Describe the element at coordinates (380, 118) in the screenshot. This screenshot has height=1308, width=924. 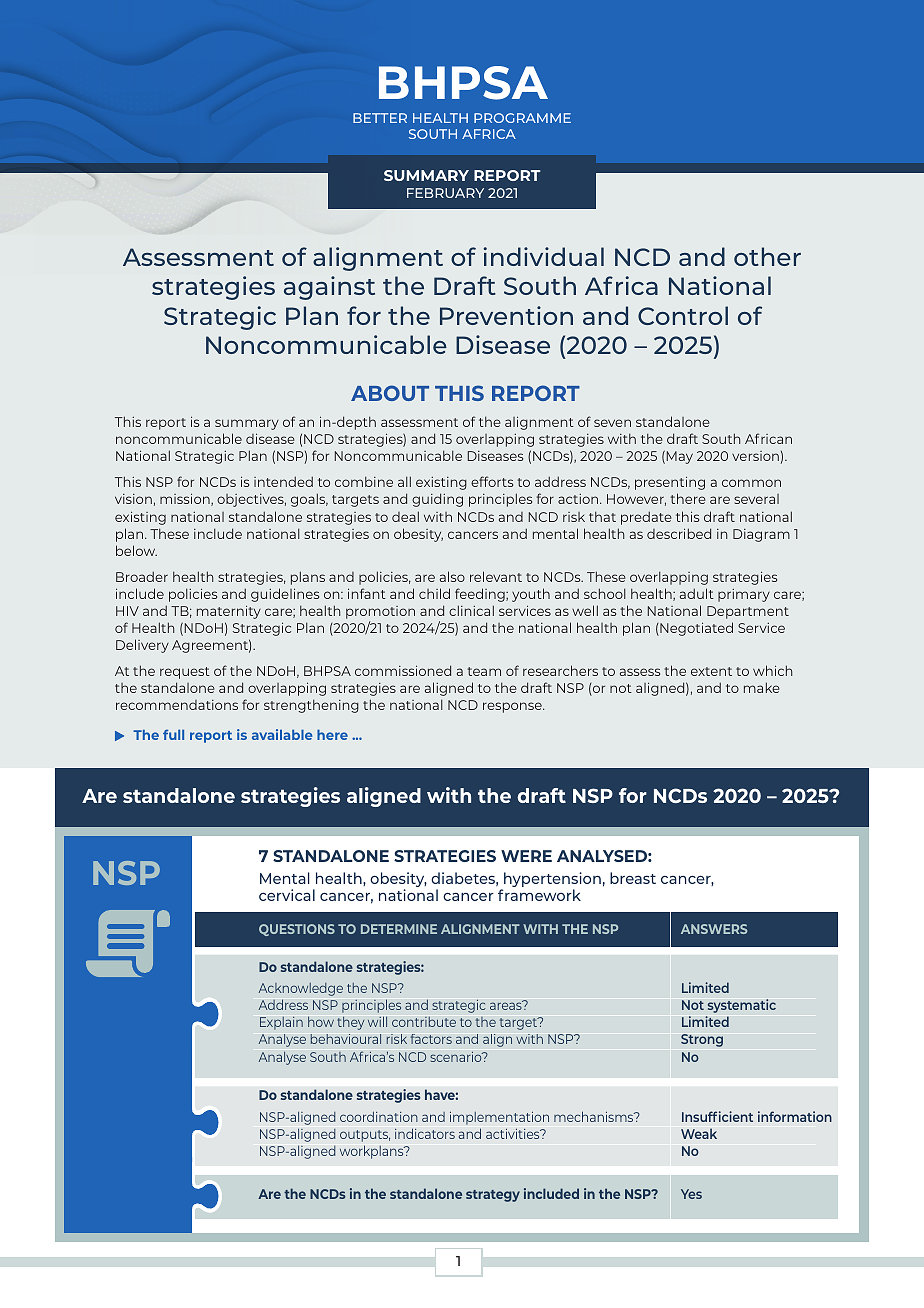
I see `BETTER` at that location.
